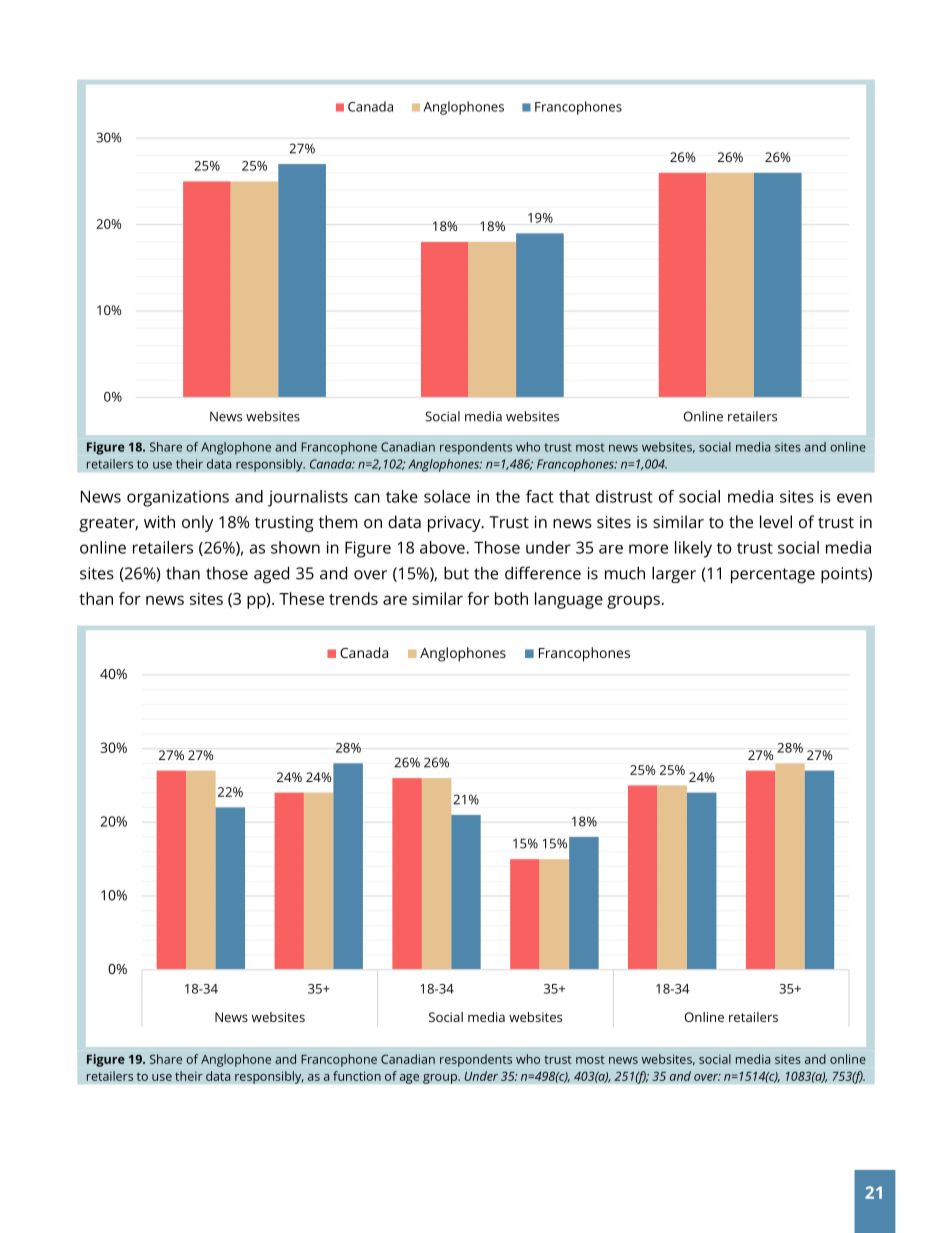  What do you see at coordinates (197, 523) in the screenshot?
I see `only` at bounding box center [197, 523].
